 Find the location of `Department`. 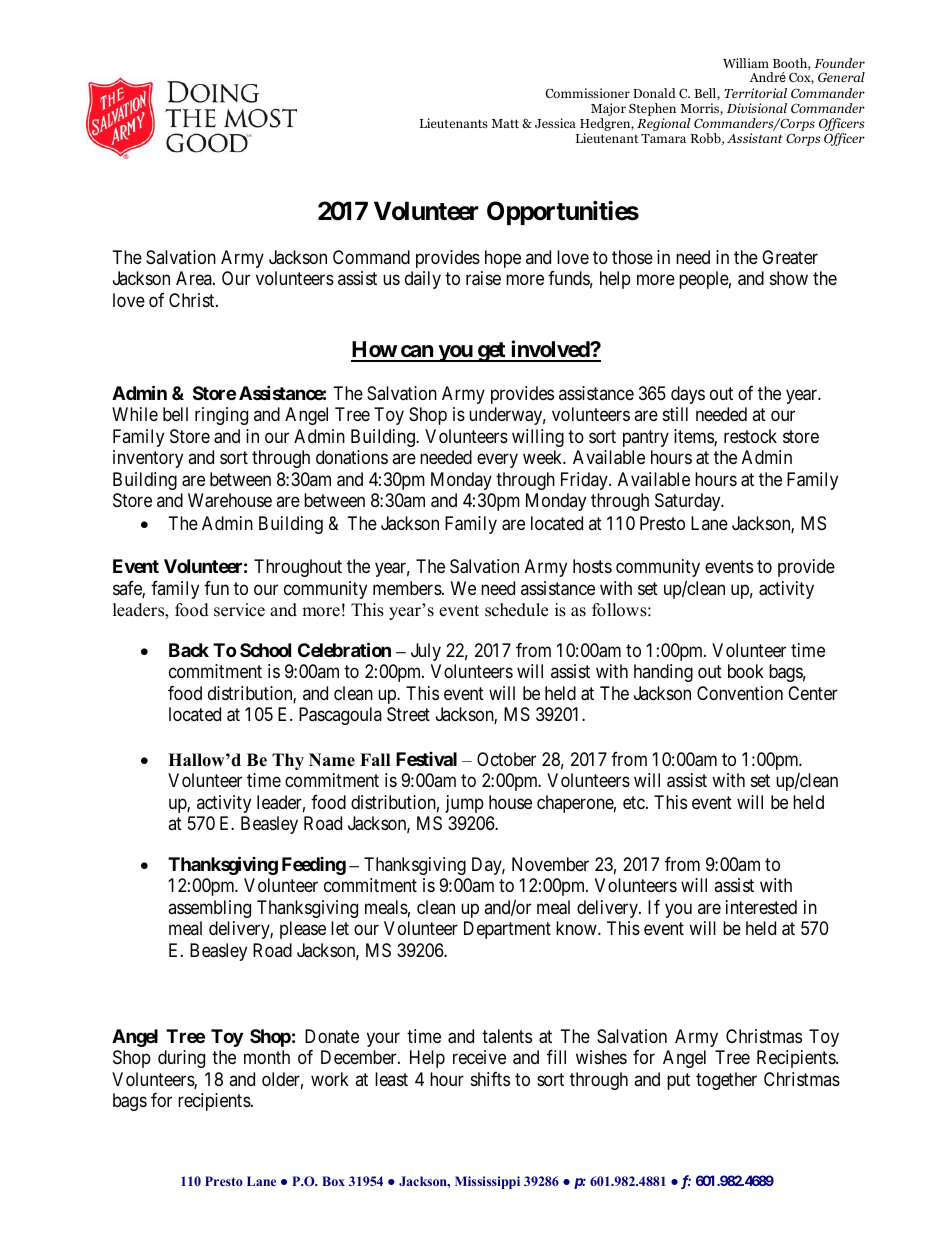

Department is located at coordinates (507, 930).
